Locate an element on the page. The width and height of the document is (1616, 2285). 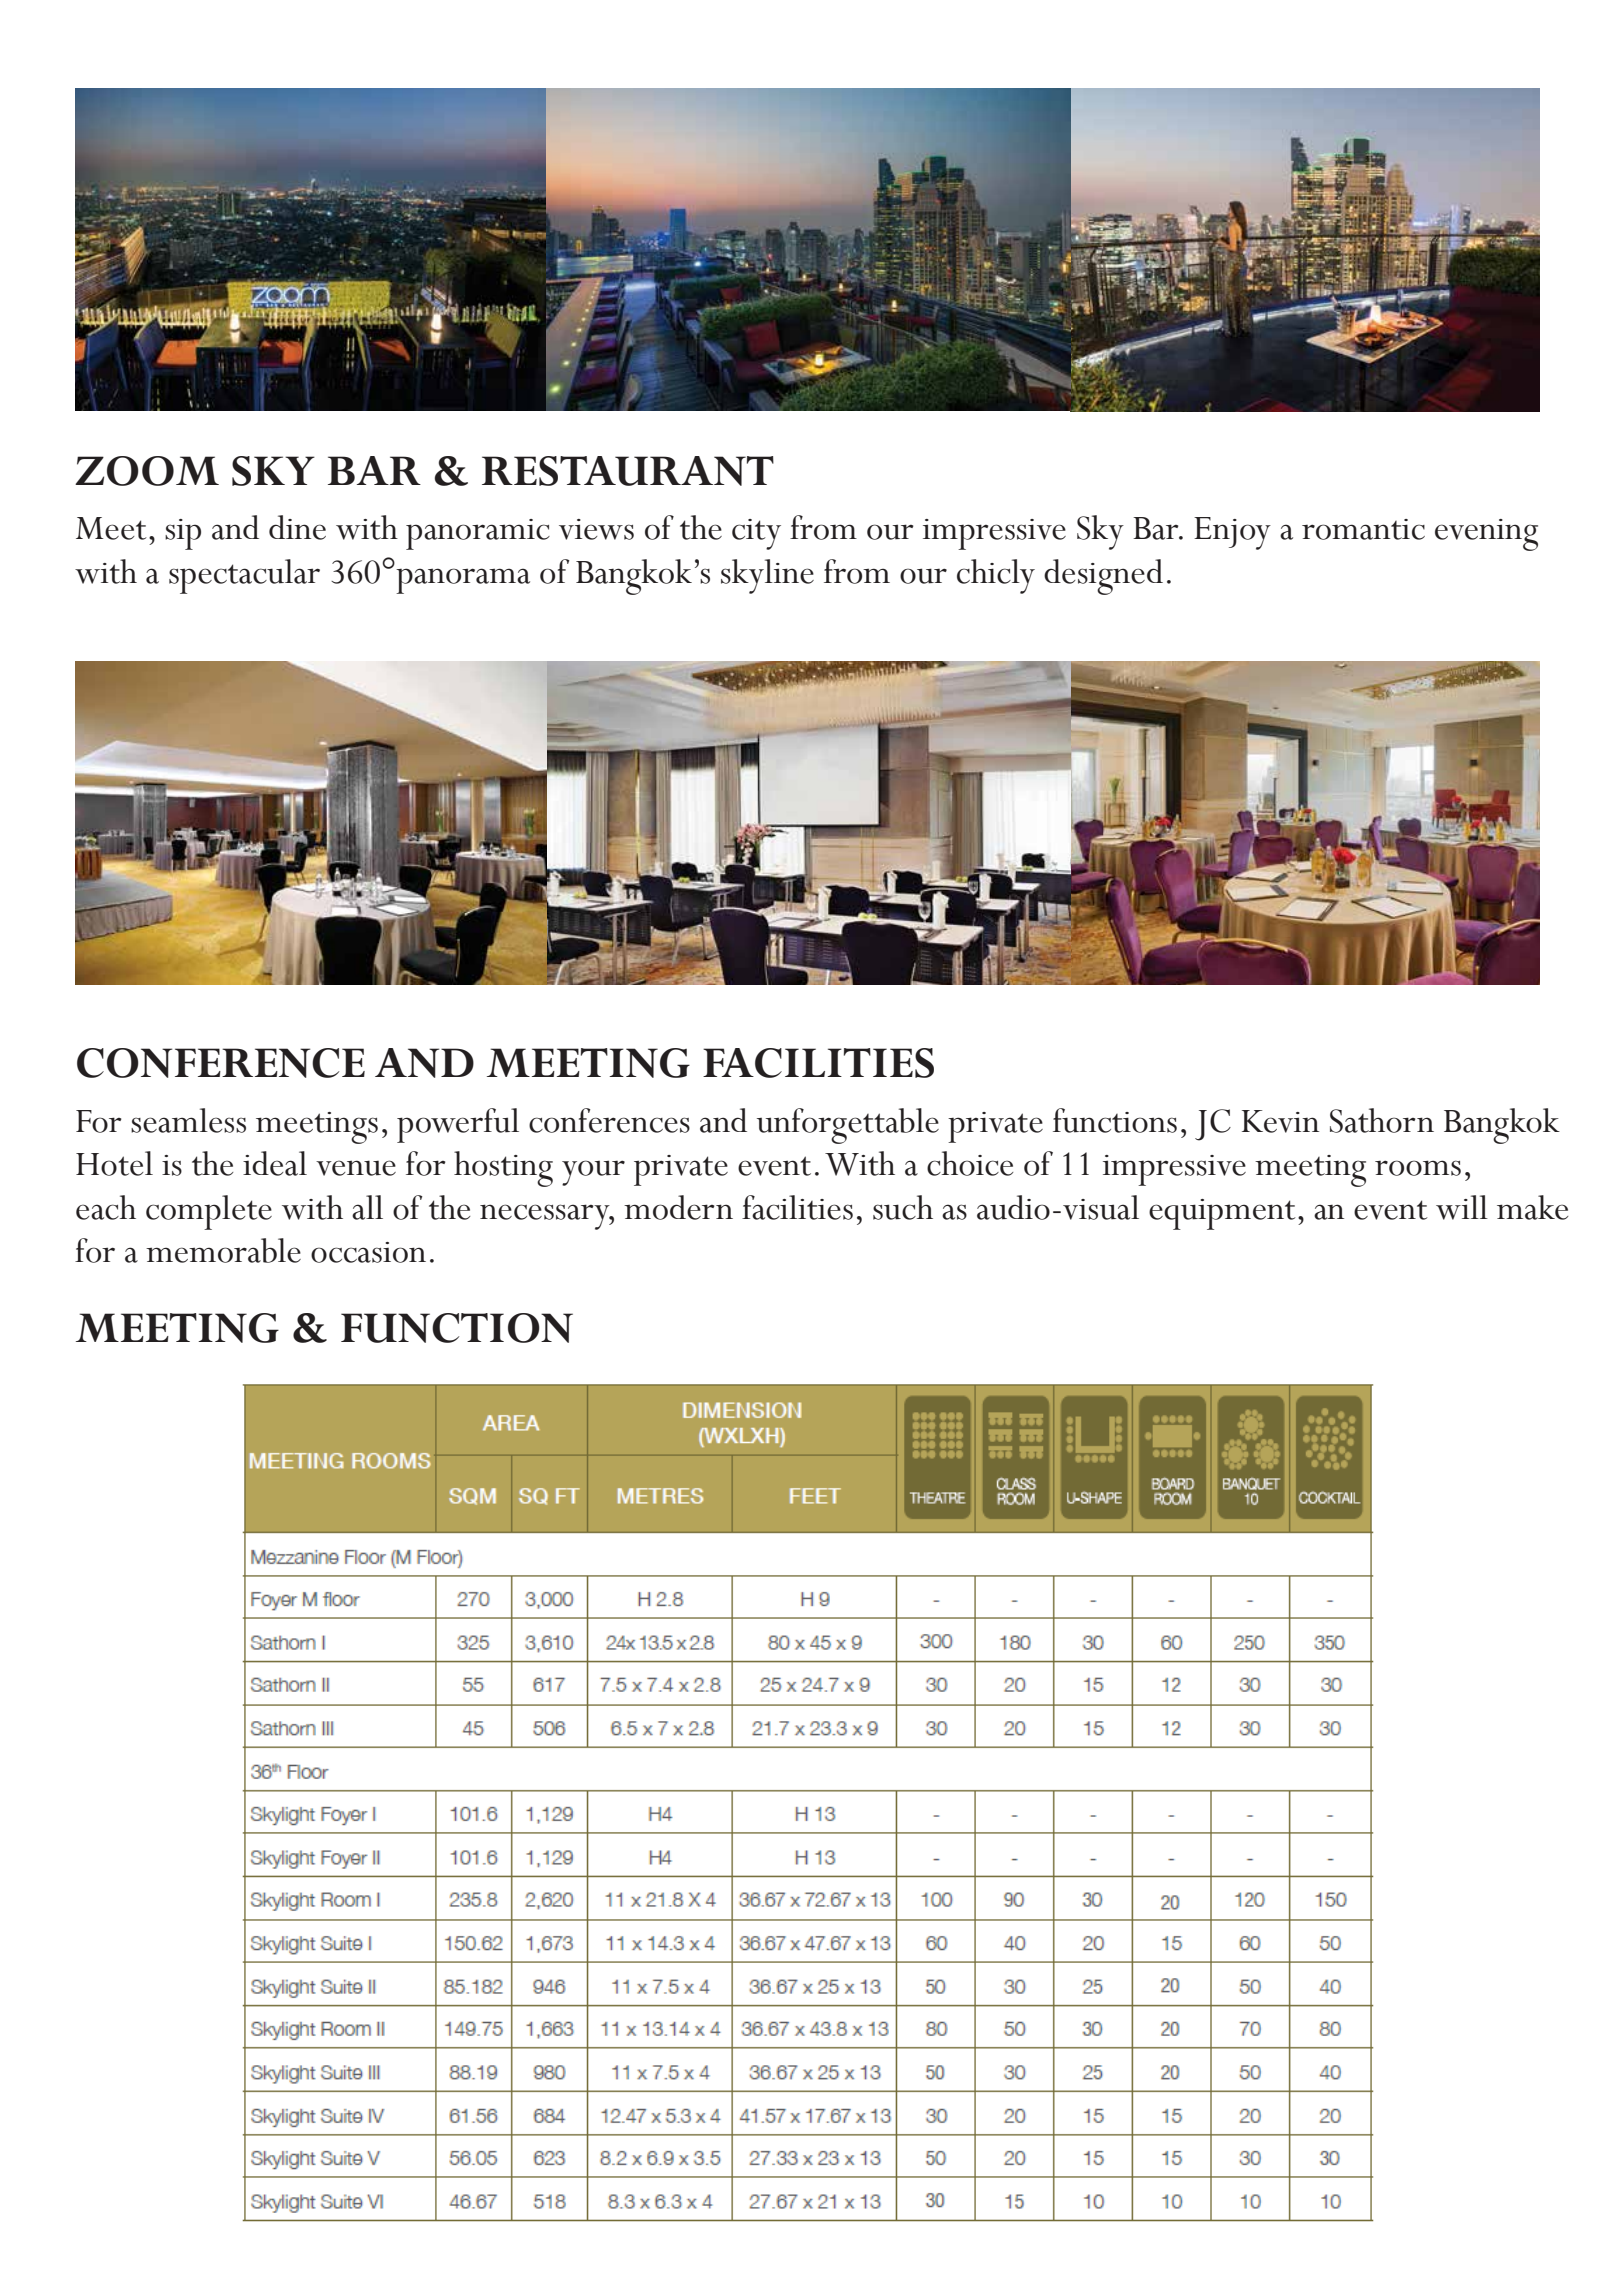
dine is located at coordinates (297, 527).
